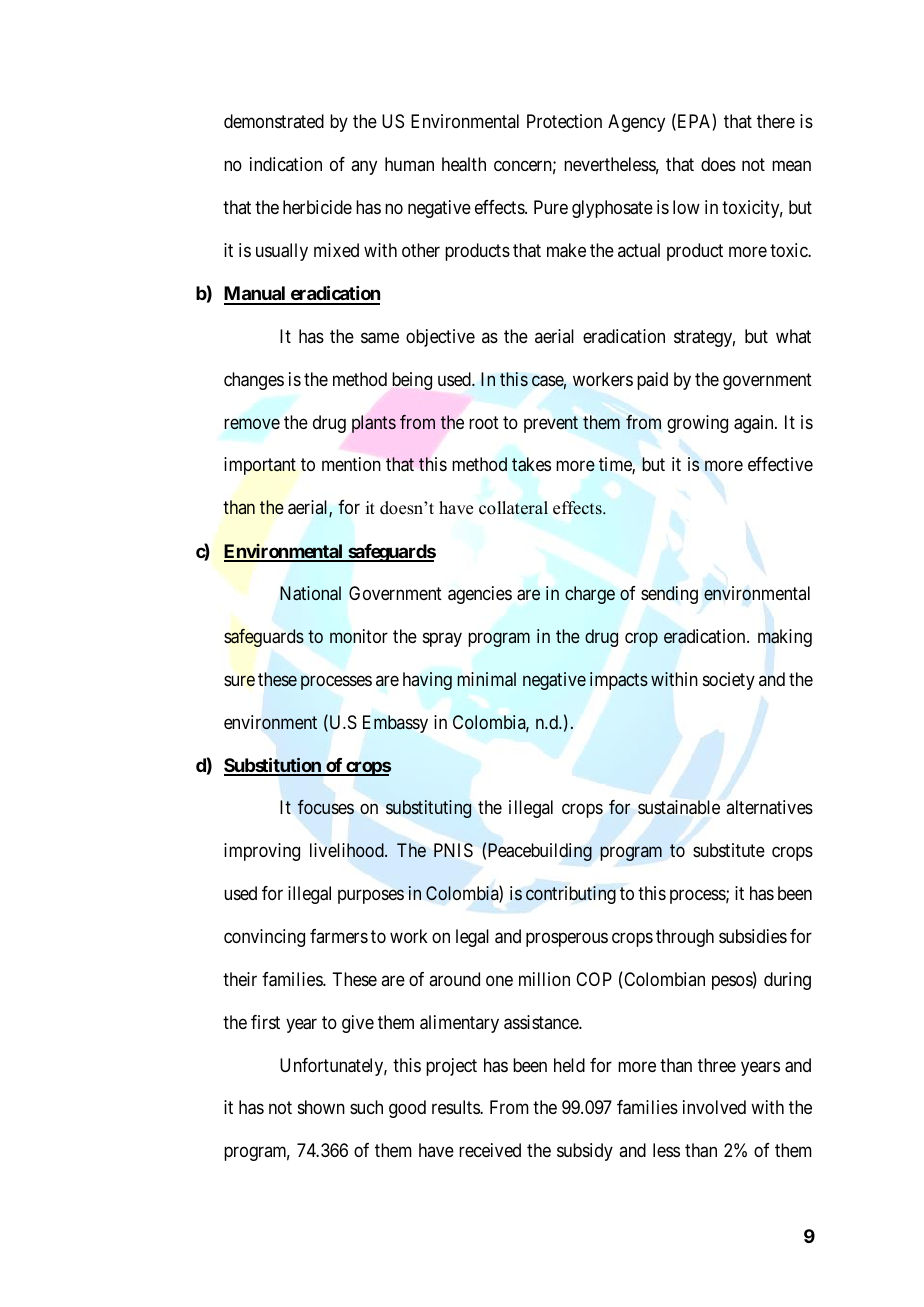 The image size is (924, 1307). I want to click on shown, so click(321, 1107).
